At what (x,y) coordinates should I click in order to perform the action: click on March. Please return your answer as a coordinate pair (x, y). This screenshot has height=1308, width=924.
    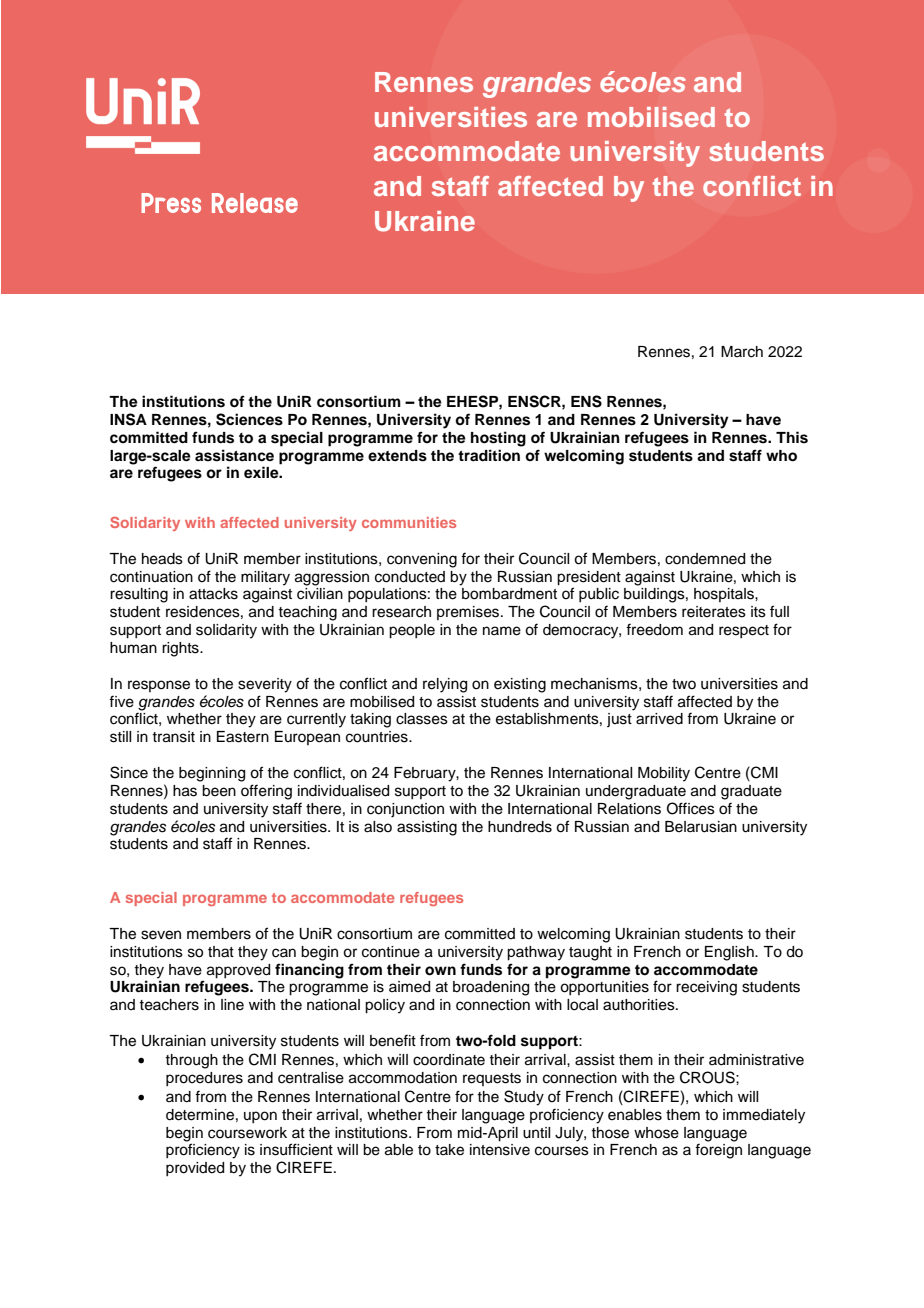
    Looking at the image, I should click on (742, 352).
